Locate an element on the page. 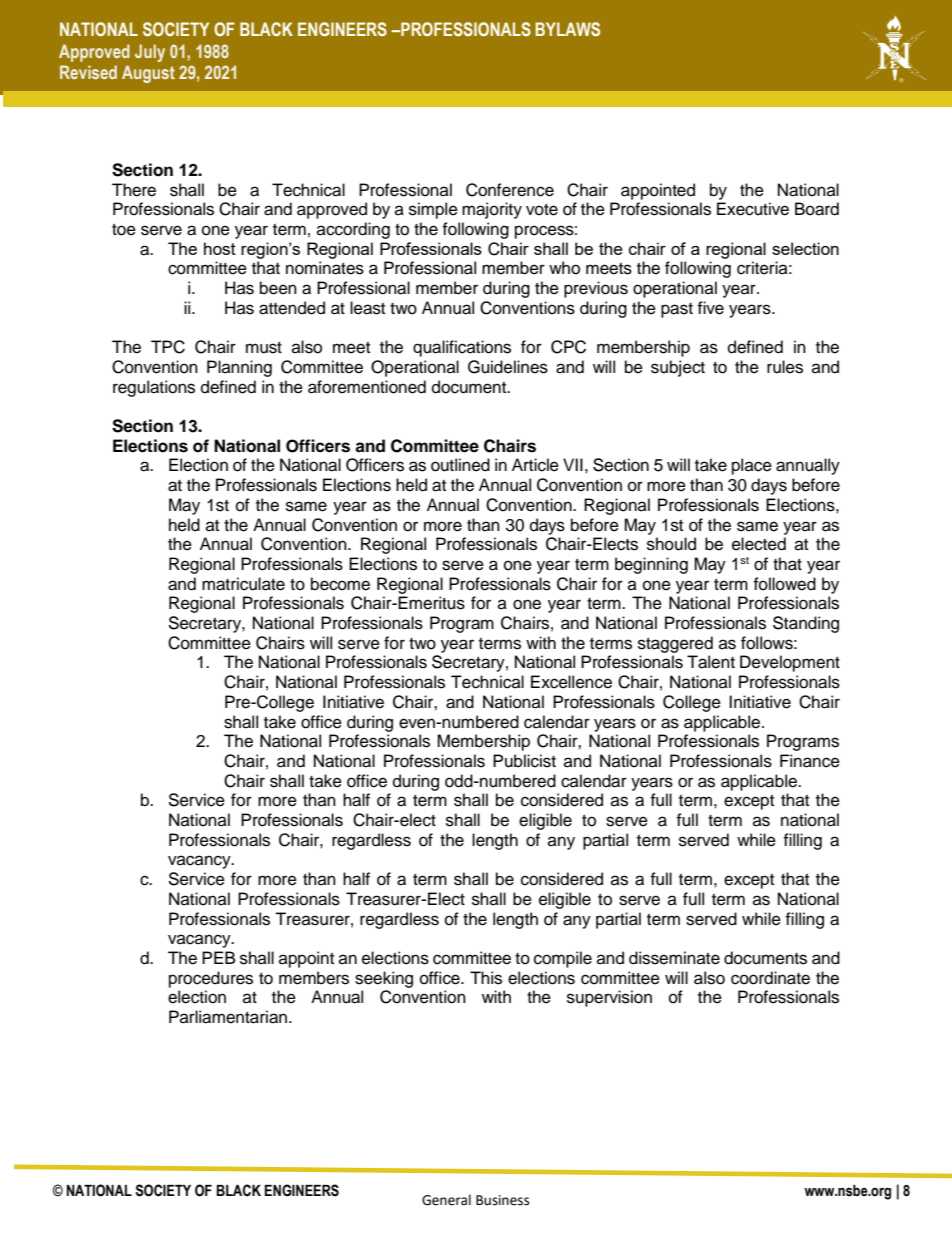  procedures is located at coordinates (211, 979).
